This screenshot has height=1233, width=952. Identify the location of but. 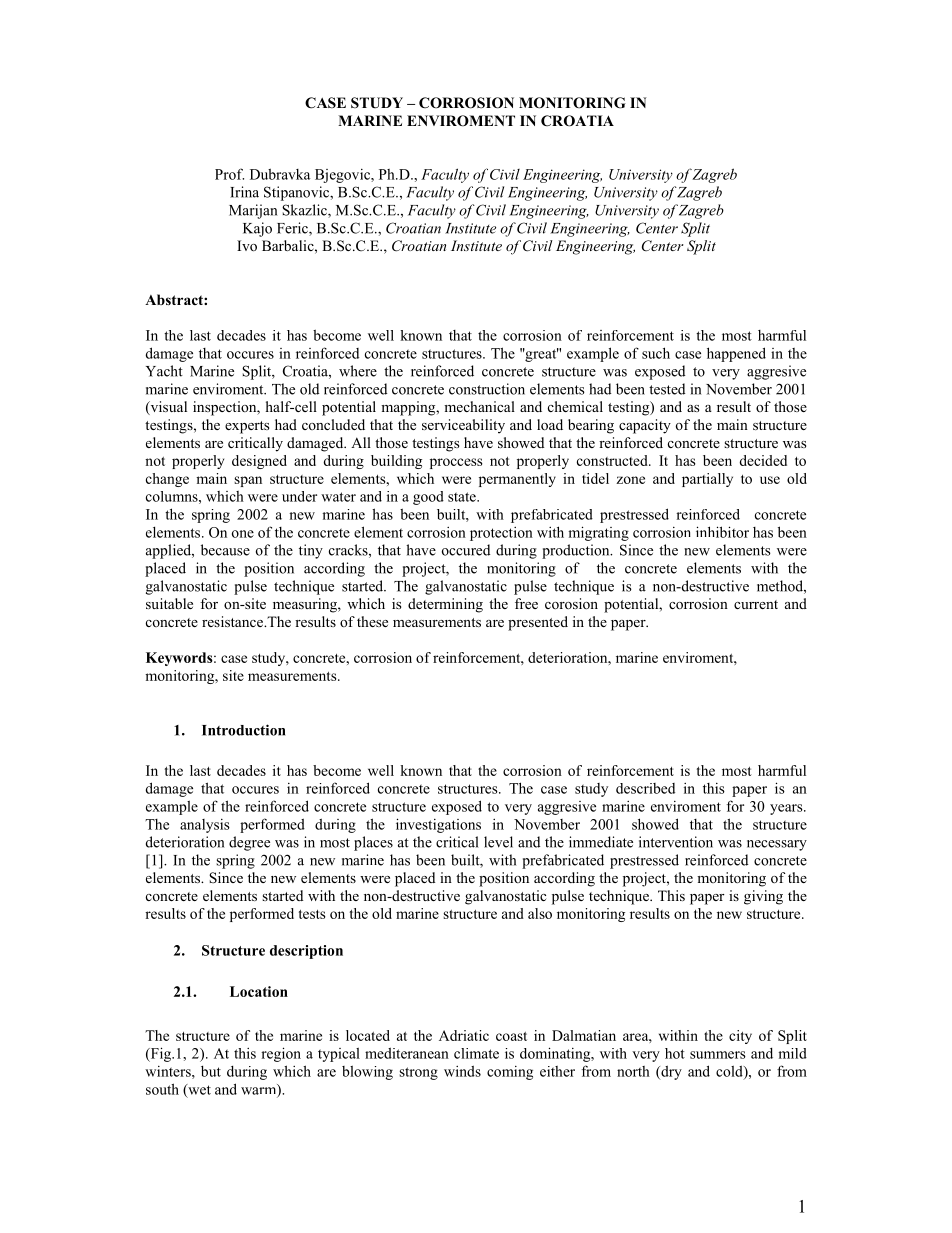
(211, 1071).
